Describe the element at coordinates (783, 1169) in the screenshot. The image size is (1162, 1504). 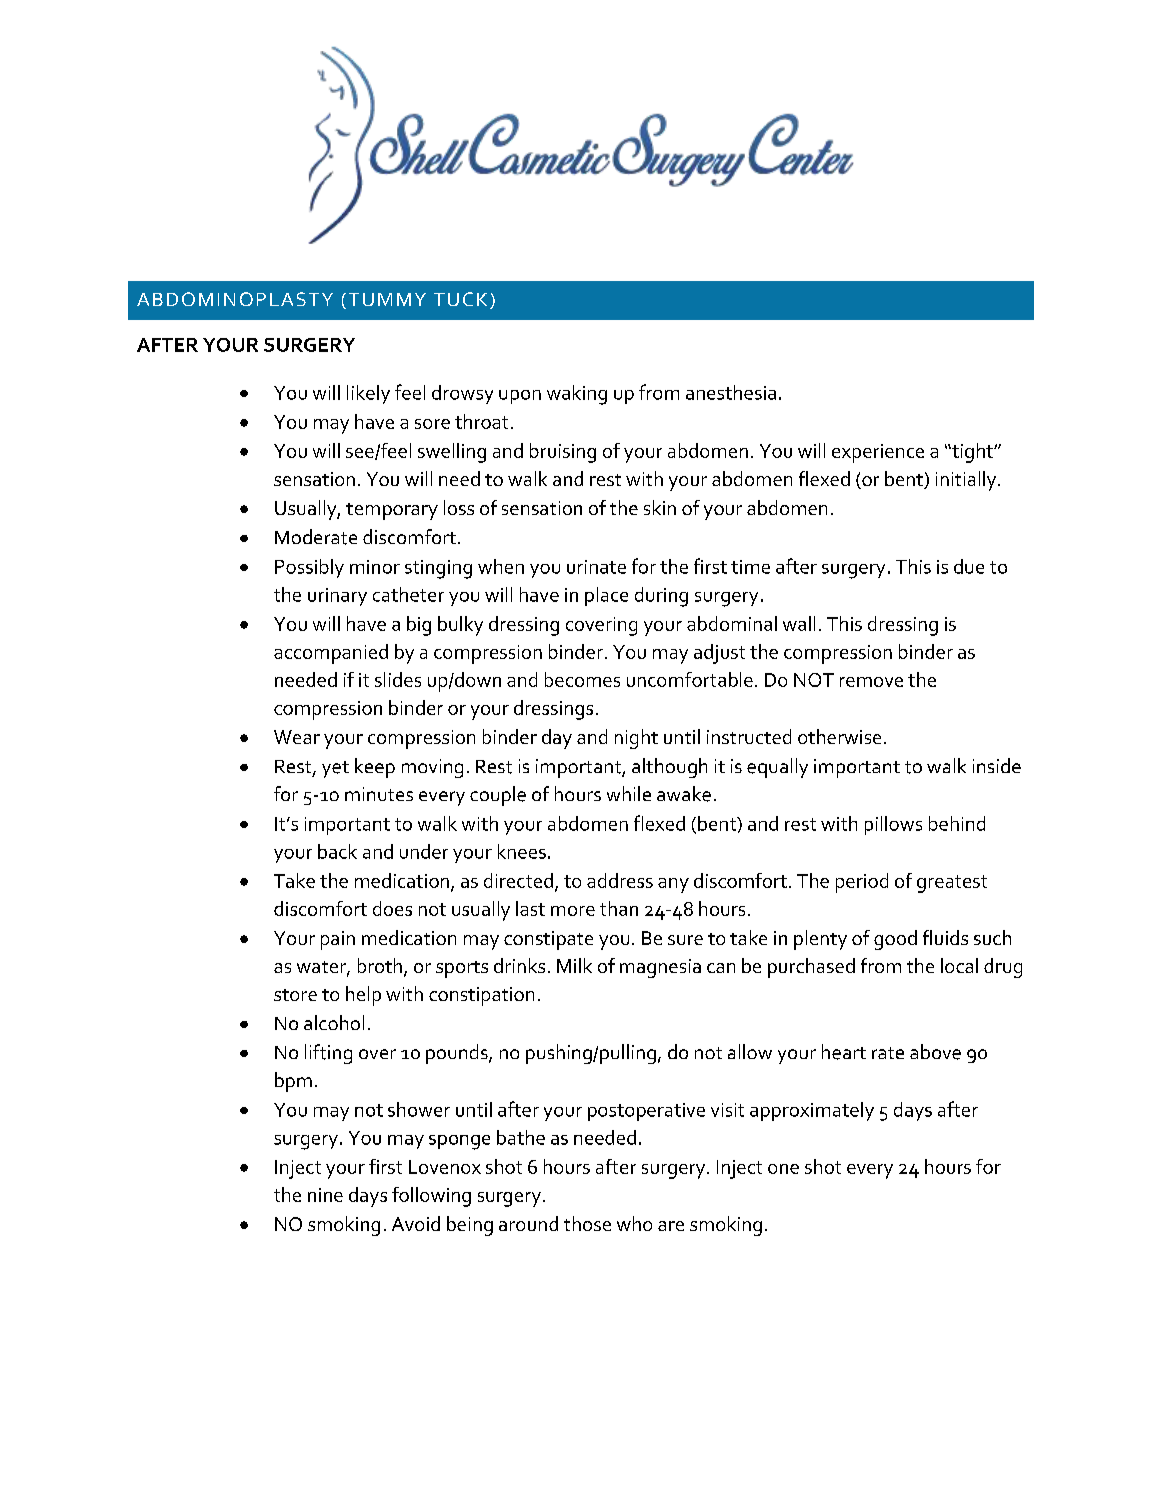
I see `one` at that location.
